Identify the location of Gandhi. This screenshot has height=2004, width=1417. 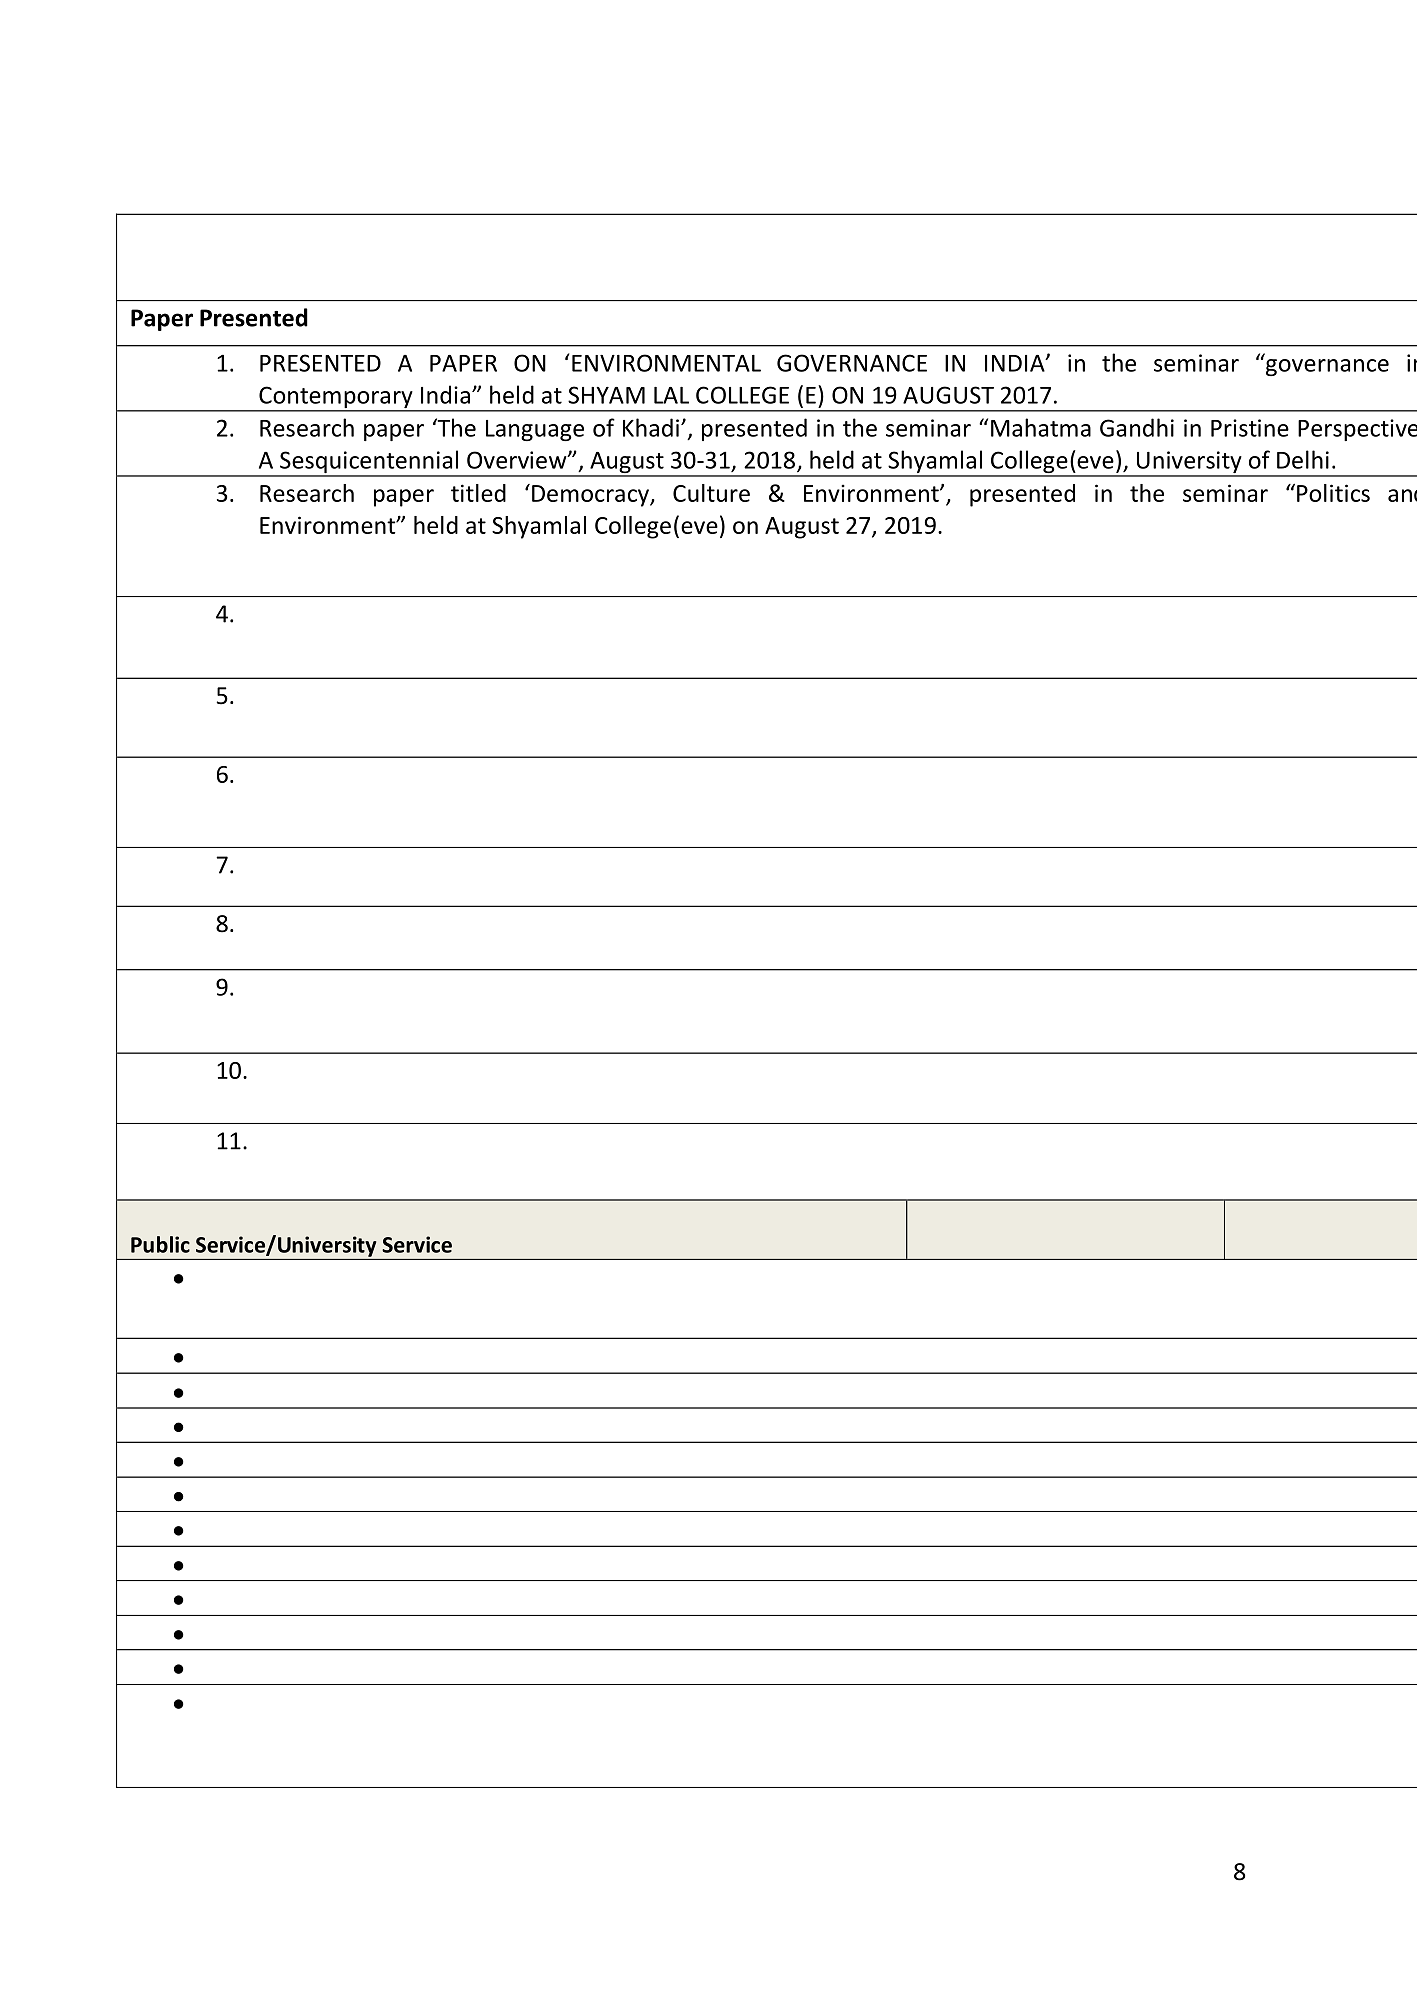
(1137, 427).
